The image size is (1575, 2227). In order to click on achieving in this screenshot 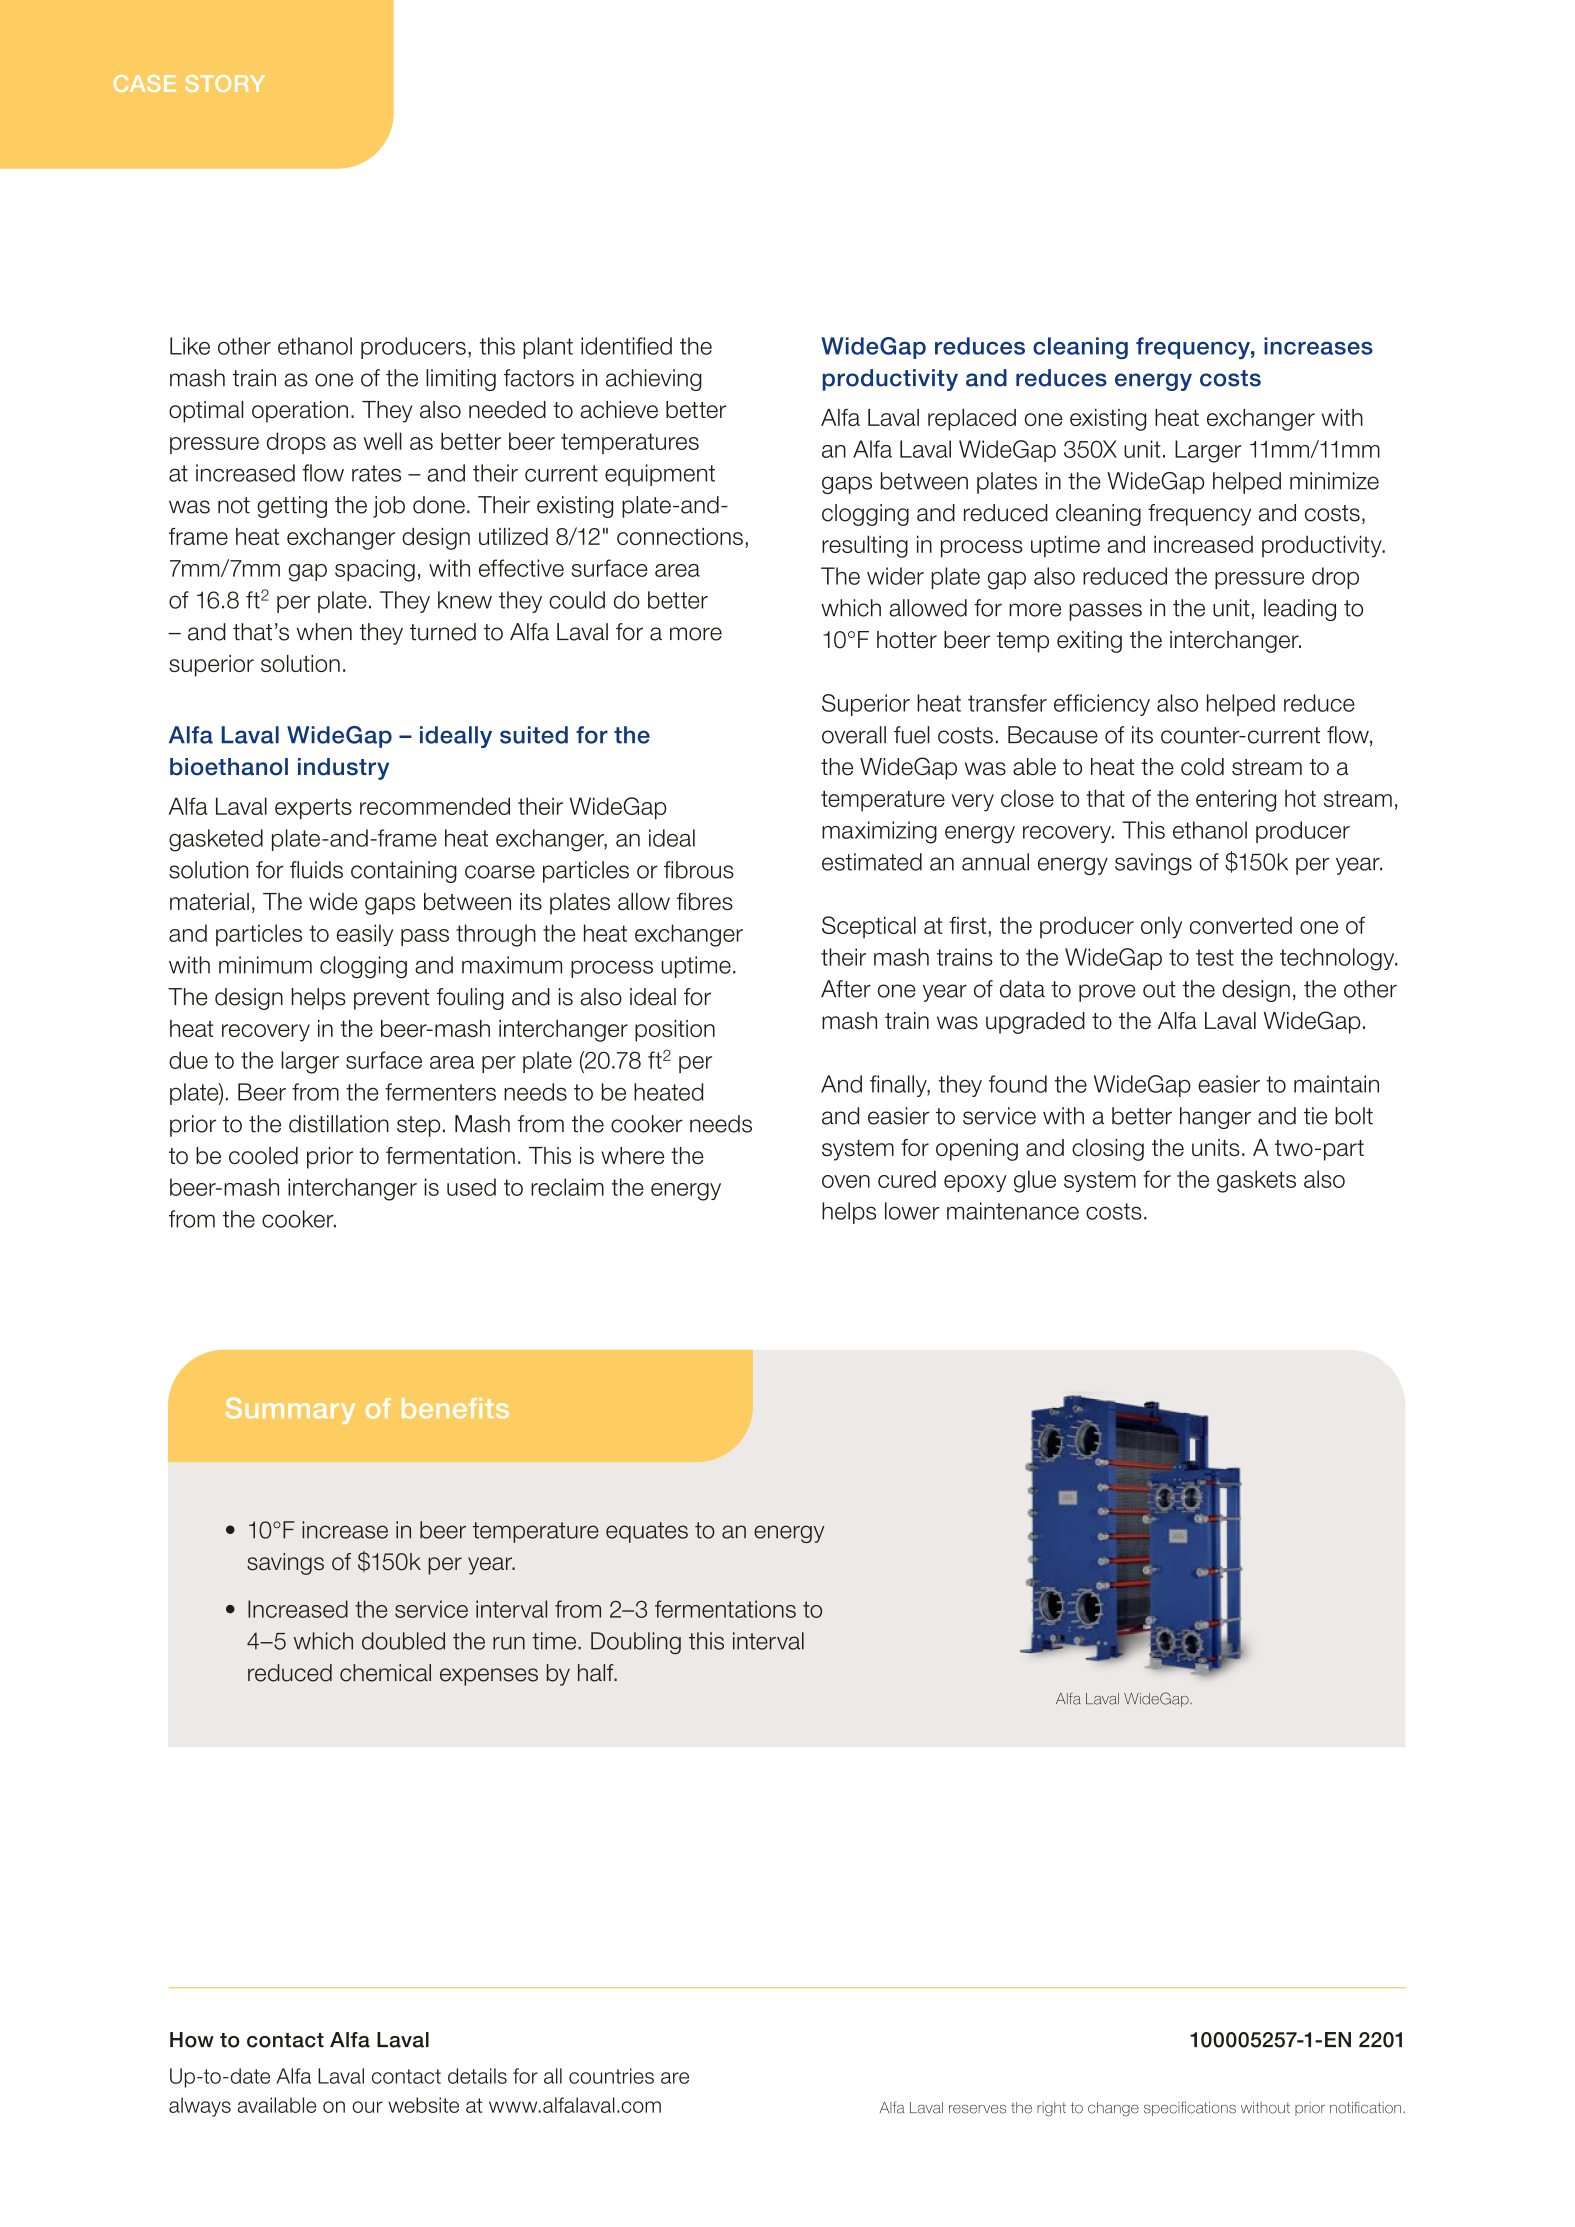, I will do `click(654, 380)`.
